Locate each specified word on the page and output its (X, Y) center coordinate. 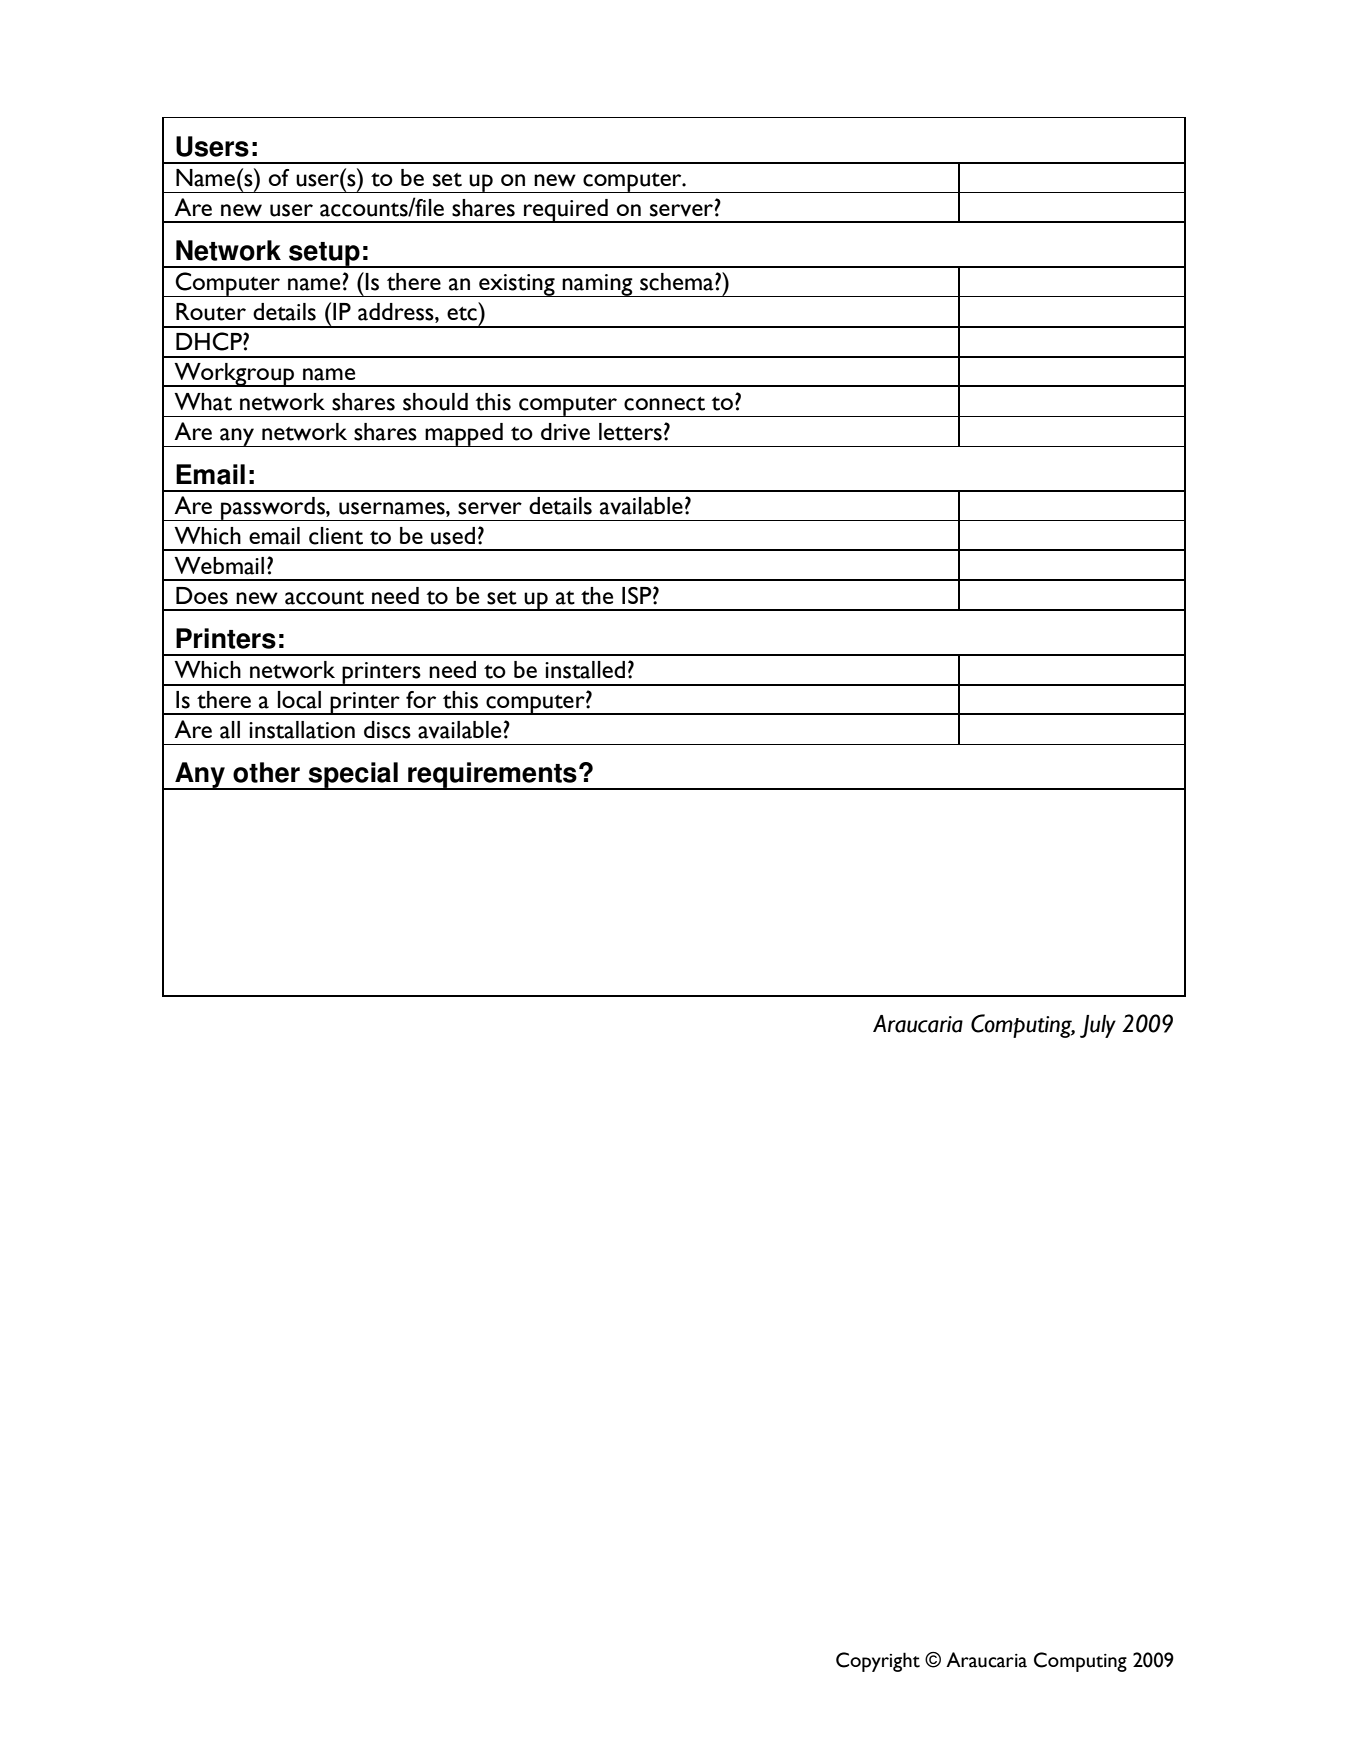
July (1098, 1026)
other (266, 772)
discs (387, 730)
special (353, 776)
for (421, 699)
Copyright (878, 1662)
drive (565, 432)
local (299, 700)
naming (598, 285)
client (336, 536)
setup (324, 255)
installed (585, 670)
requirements (492, 776)
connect (664, 404)
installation (302, 730)
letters (630, 432)
